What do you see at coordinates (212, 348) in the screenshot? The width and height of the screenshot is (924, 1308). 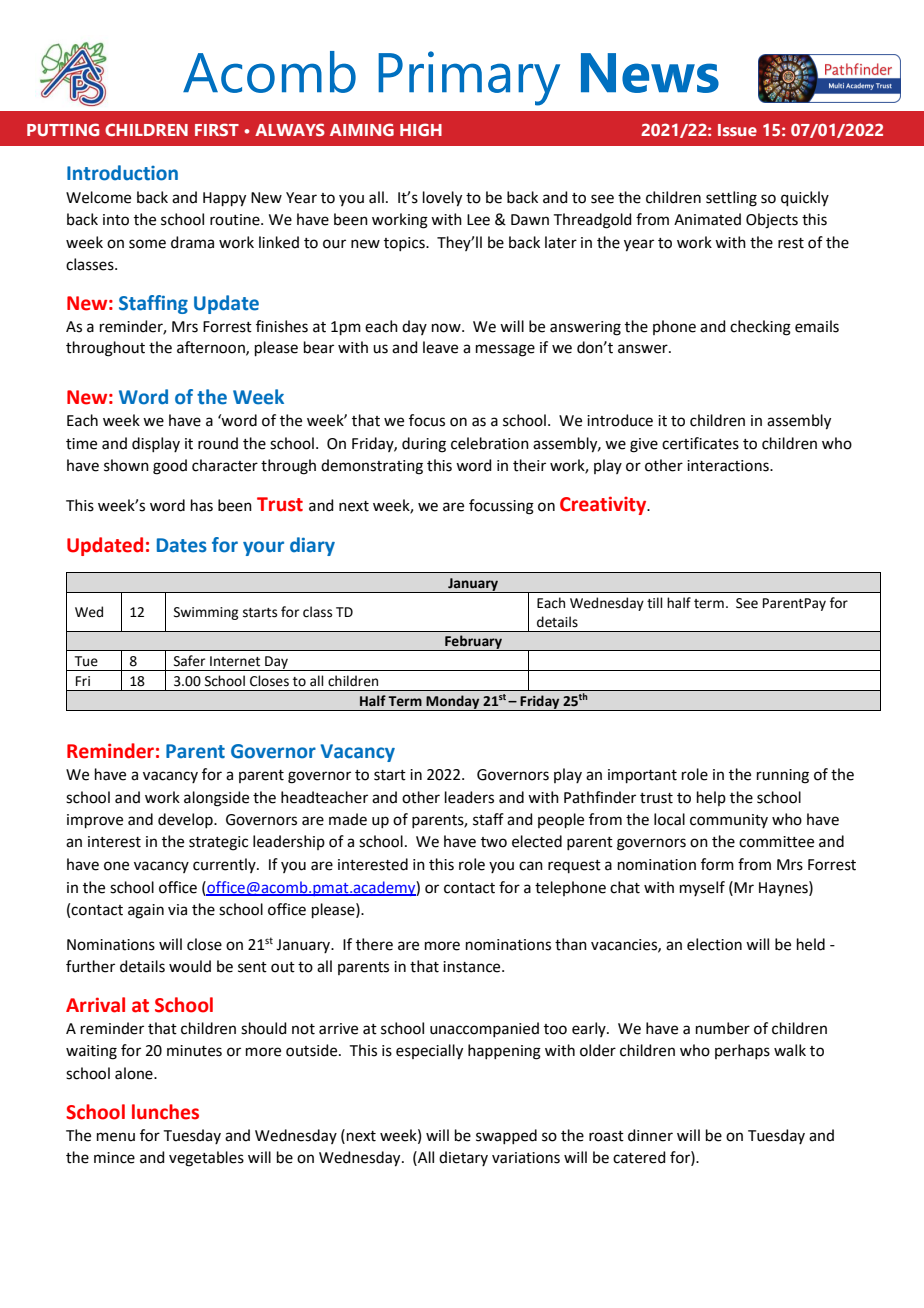 I see `afternoon` at bounding box center [212, 348].
